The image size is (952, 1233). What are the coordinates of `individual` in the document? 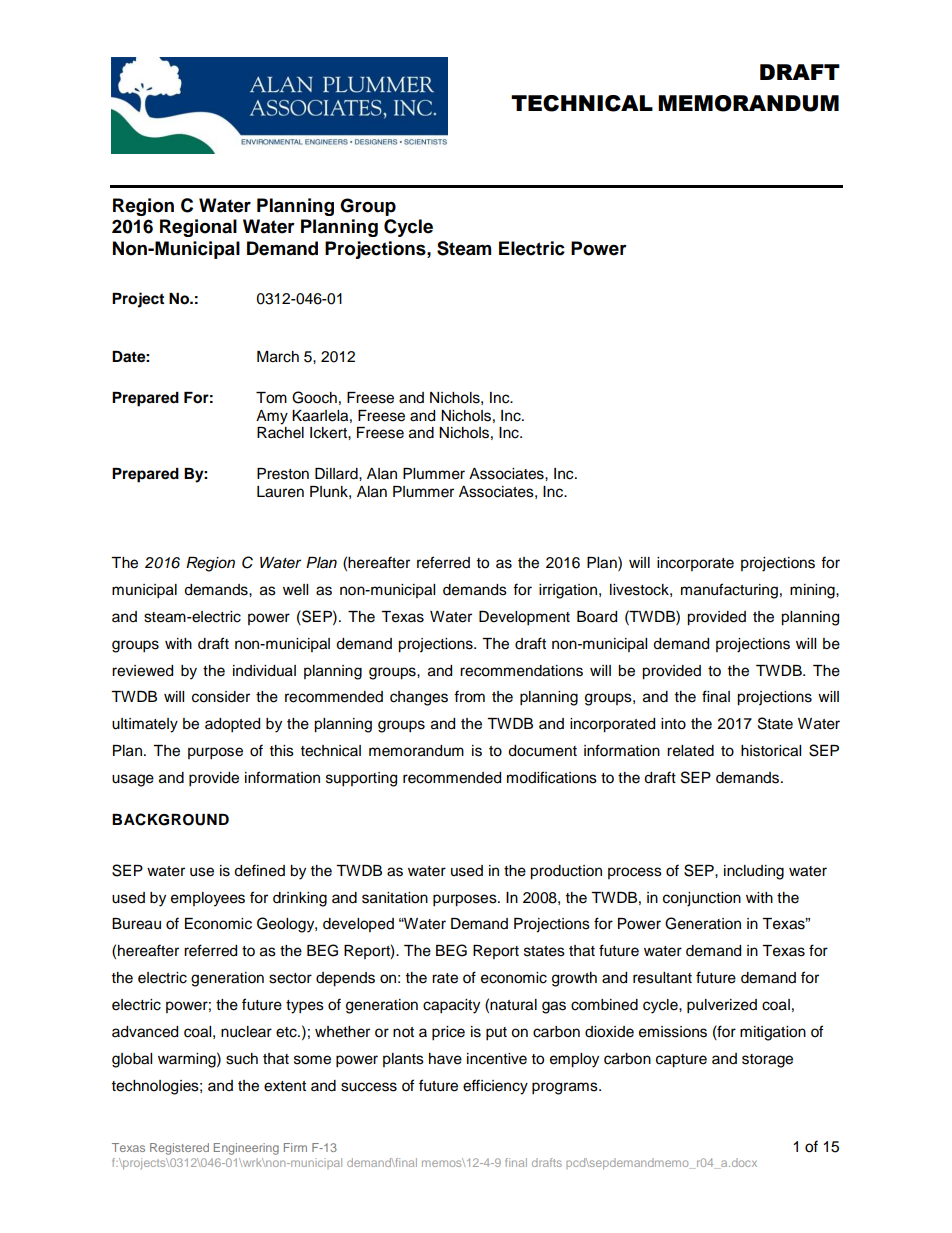 It's located at (264, 671).
